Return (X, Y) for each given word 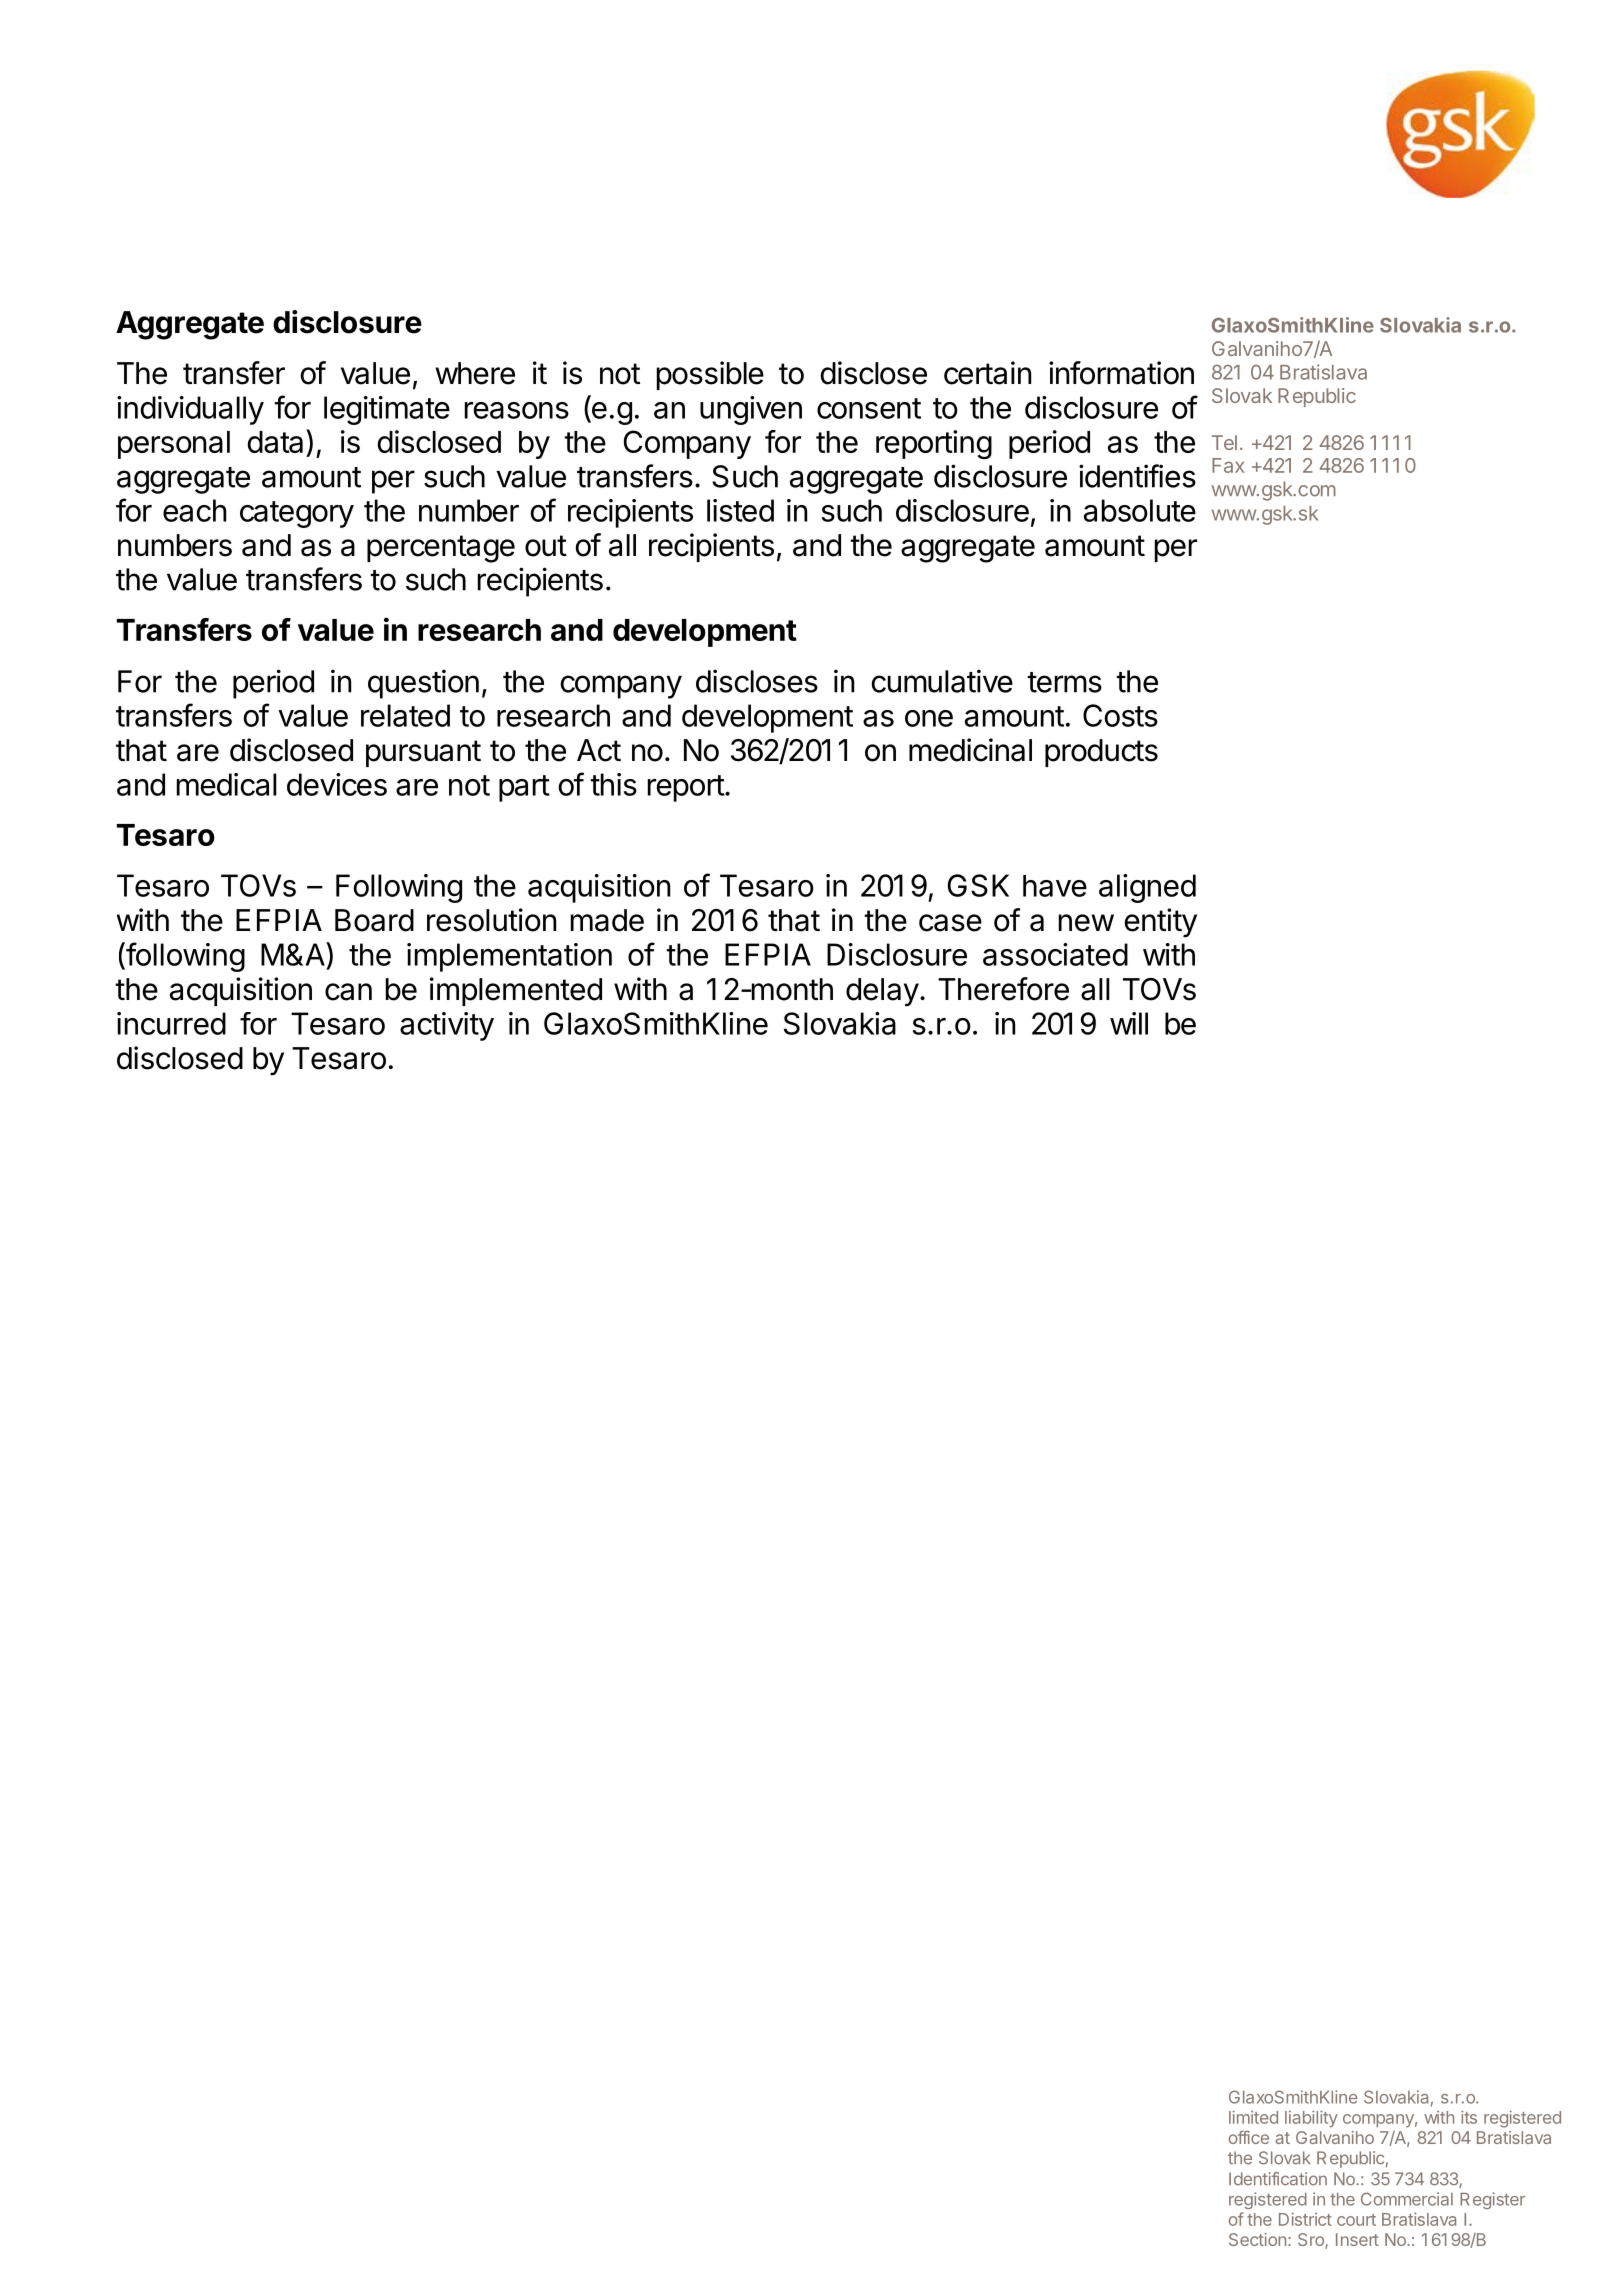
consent (869, 408)
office (1249, 2137)
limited (1253, 2117)
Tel (1224, 442)
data (275, 442)
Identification (1278, 2179)
